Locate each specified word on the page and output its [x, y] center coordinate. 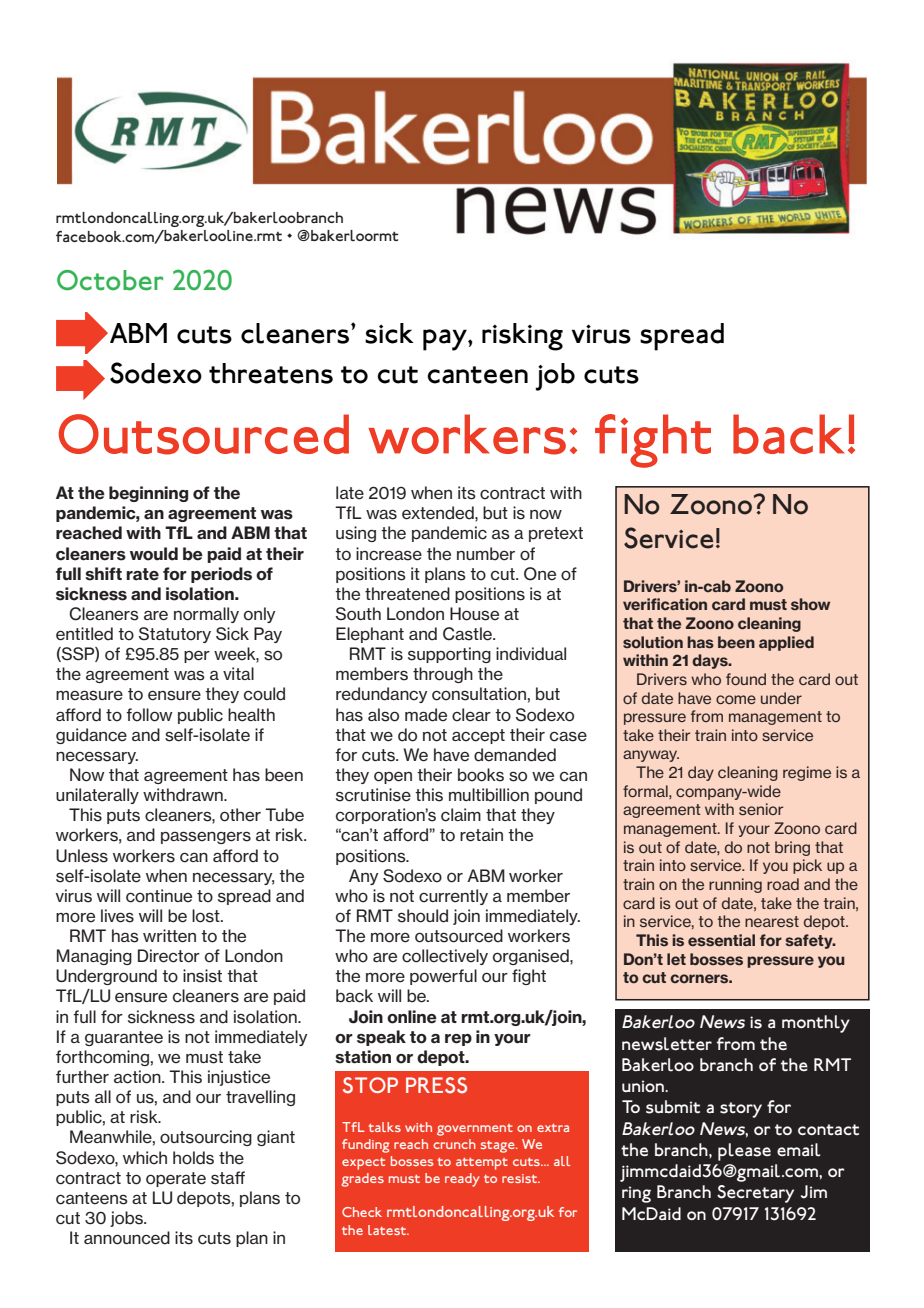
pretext [556, 534]
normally [206, 615]
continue [159, 896]
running [735, 885]
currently [453, 897]
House [474, 614]
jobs [127, 1219]
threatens [271, 373]
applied [786, 643]
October [110, 280]
